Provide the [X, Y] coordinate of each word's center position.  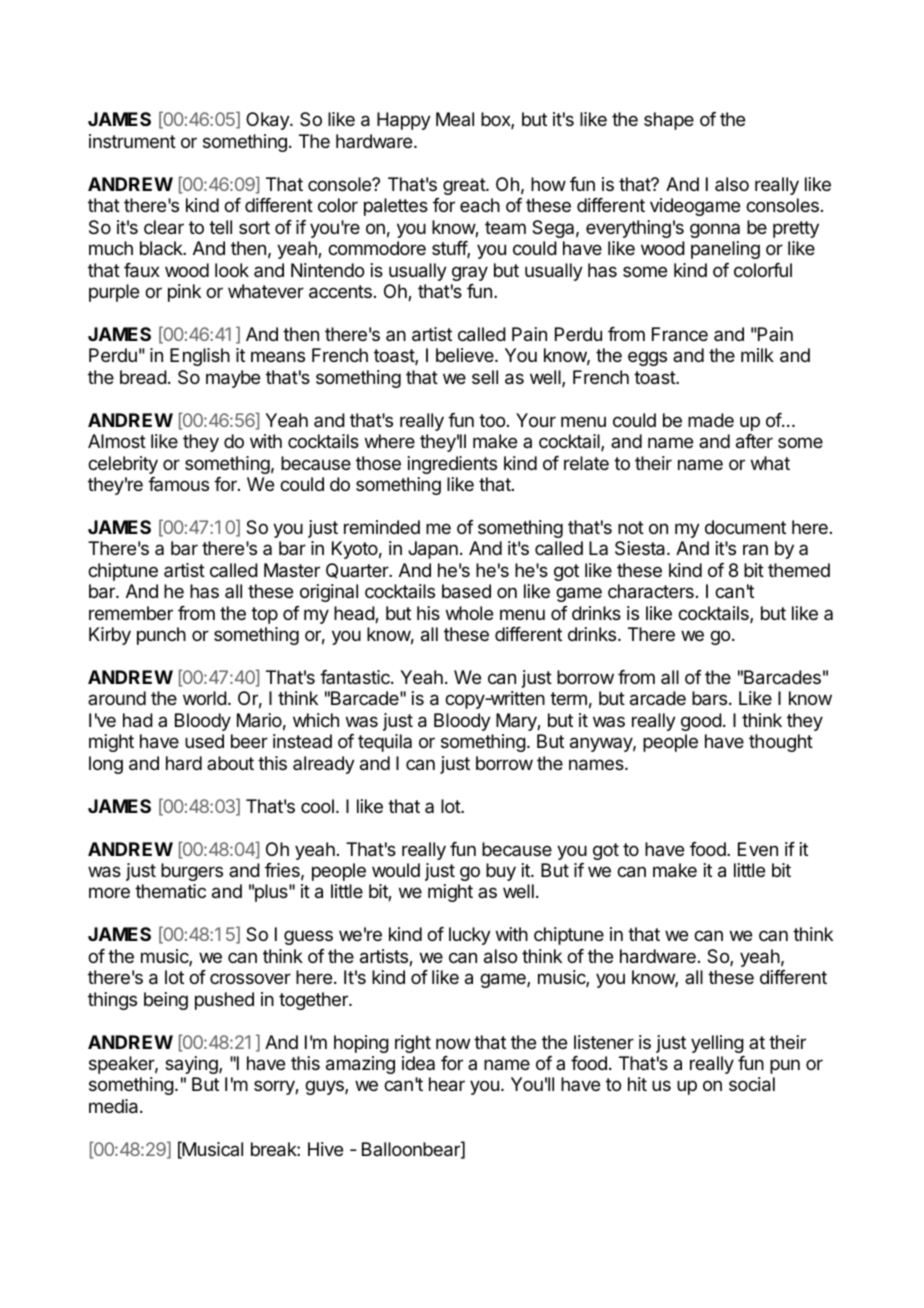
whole [469, 613]
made [711, 420]
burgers [192, 872]
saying [192, 1065]
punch [161, 636]
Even [758, 849]
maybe [233, 379]
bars [709, 698]
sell [485, 377]
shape [669, 121]
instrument [132, 141]
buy [501, 872]
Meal [455, 119]
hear [447, 1084]
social [752, 1084]
